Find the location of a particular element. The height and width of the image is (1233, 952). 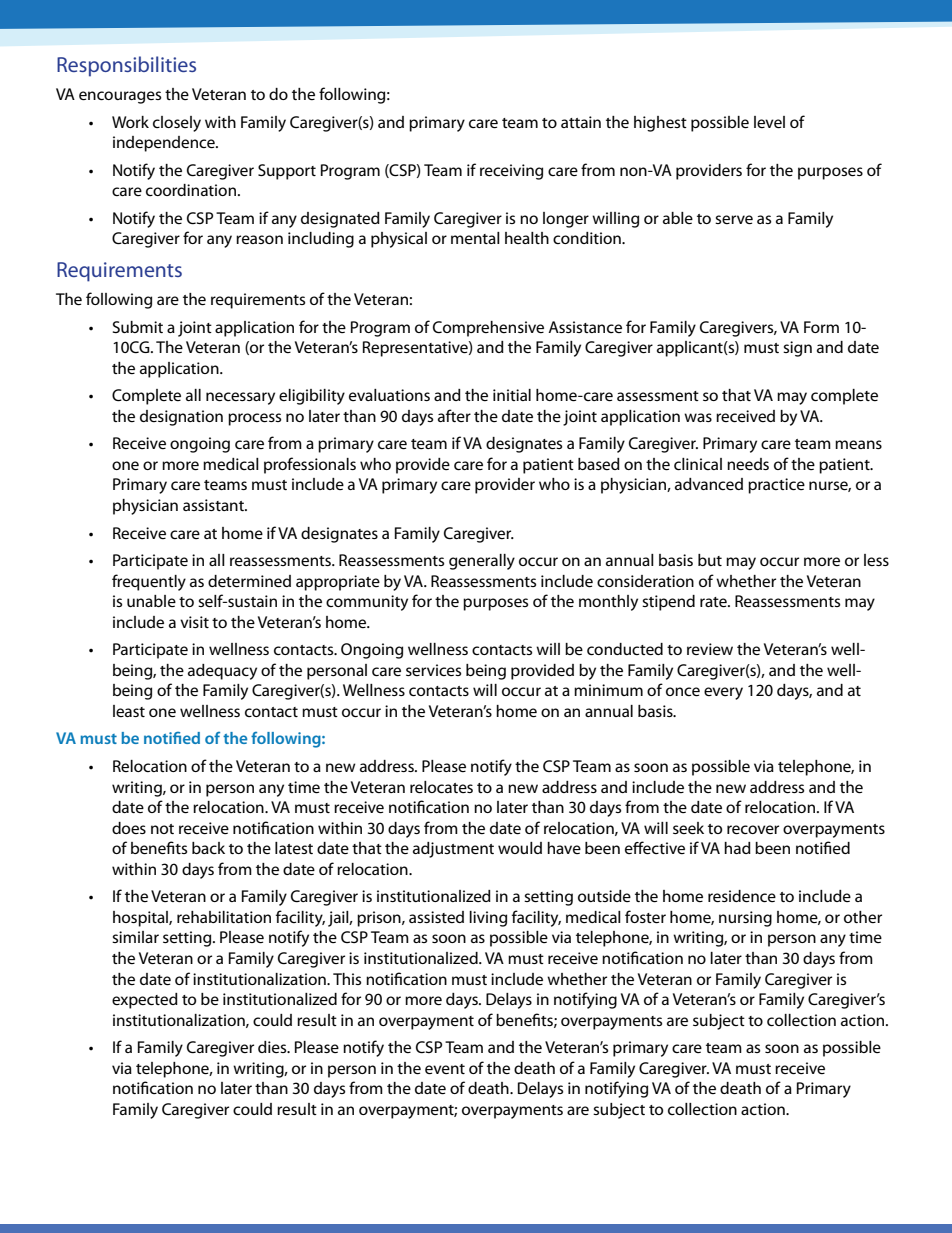

services is located at coordinates (433, 670).
